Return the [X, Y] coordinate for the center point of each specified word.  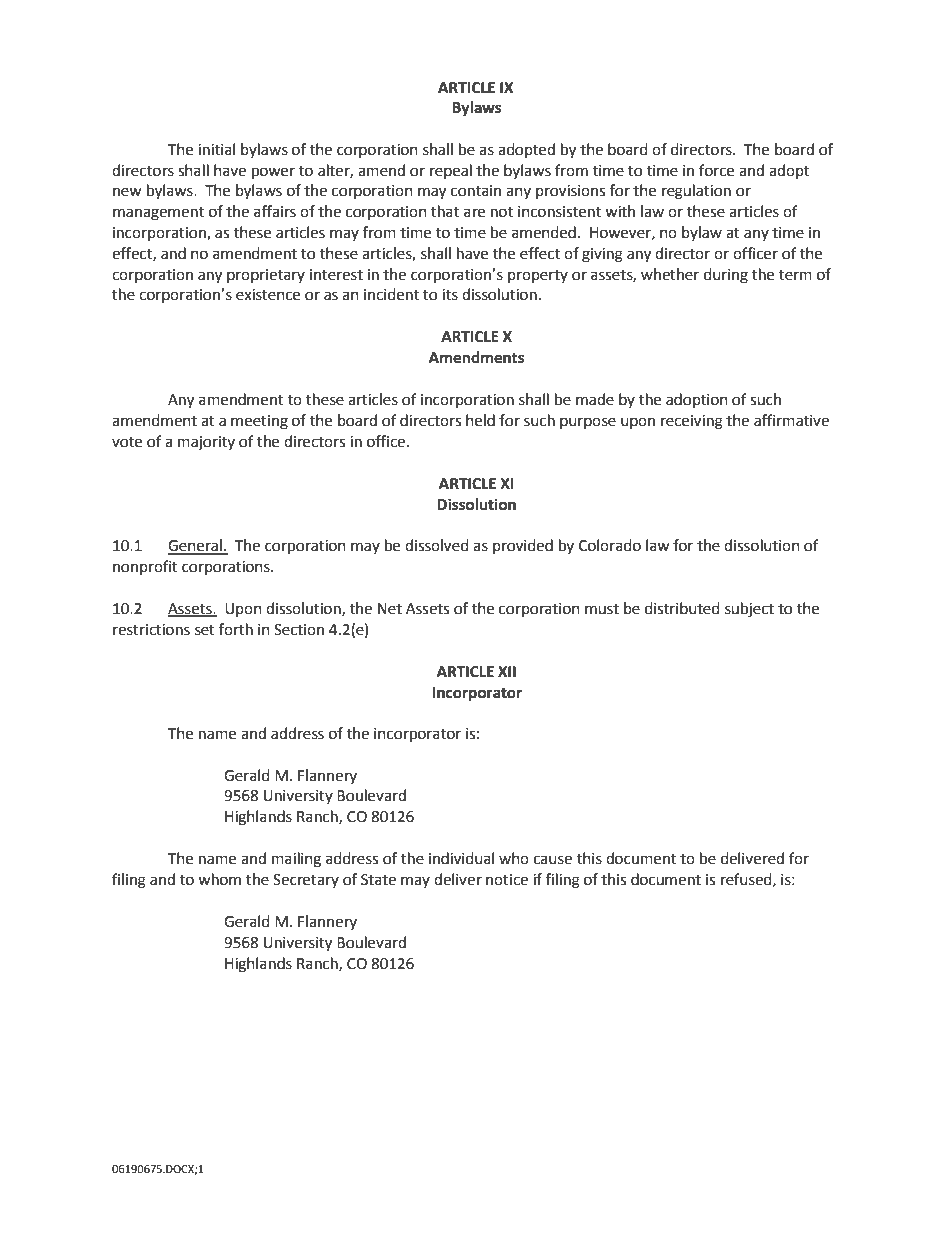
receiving [692, 422]
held [480, 420]
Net [390, 609]
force [716, 170]
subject [749, 610]
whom [219, 879]
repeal [451, 171]
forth [236, 629]
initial [216, 149]
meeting [259, 422]
